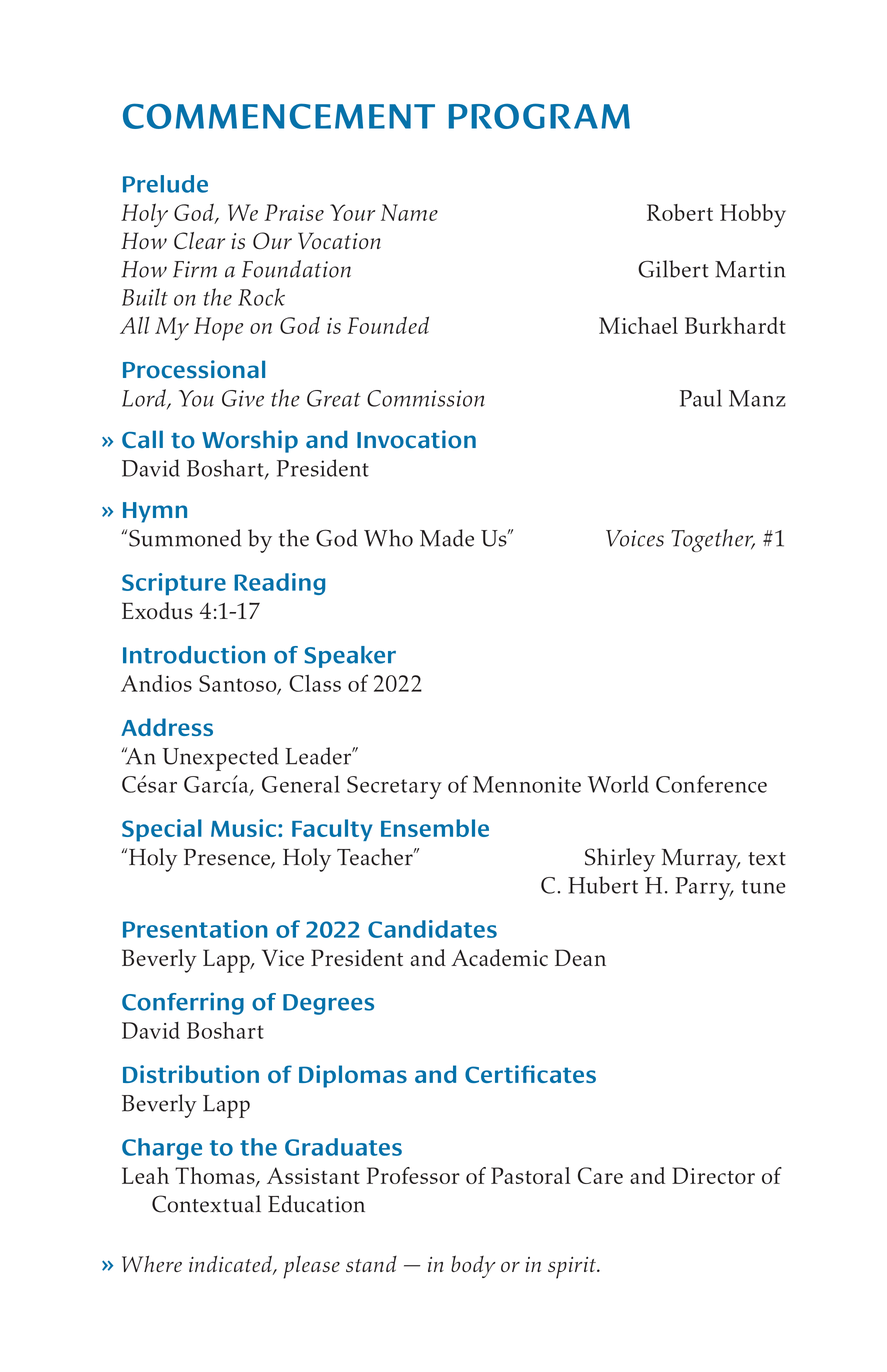 The image size is (887, 1372). I want to click on Summoned, so click(185, 538).
